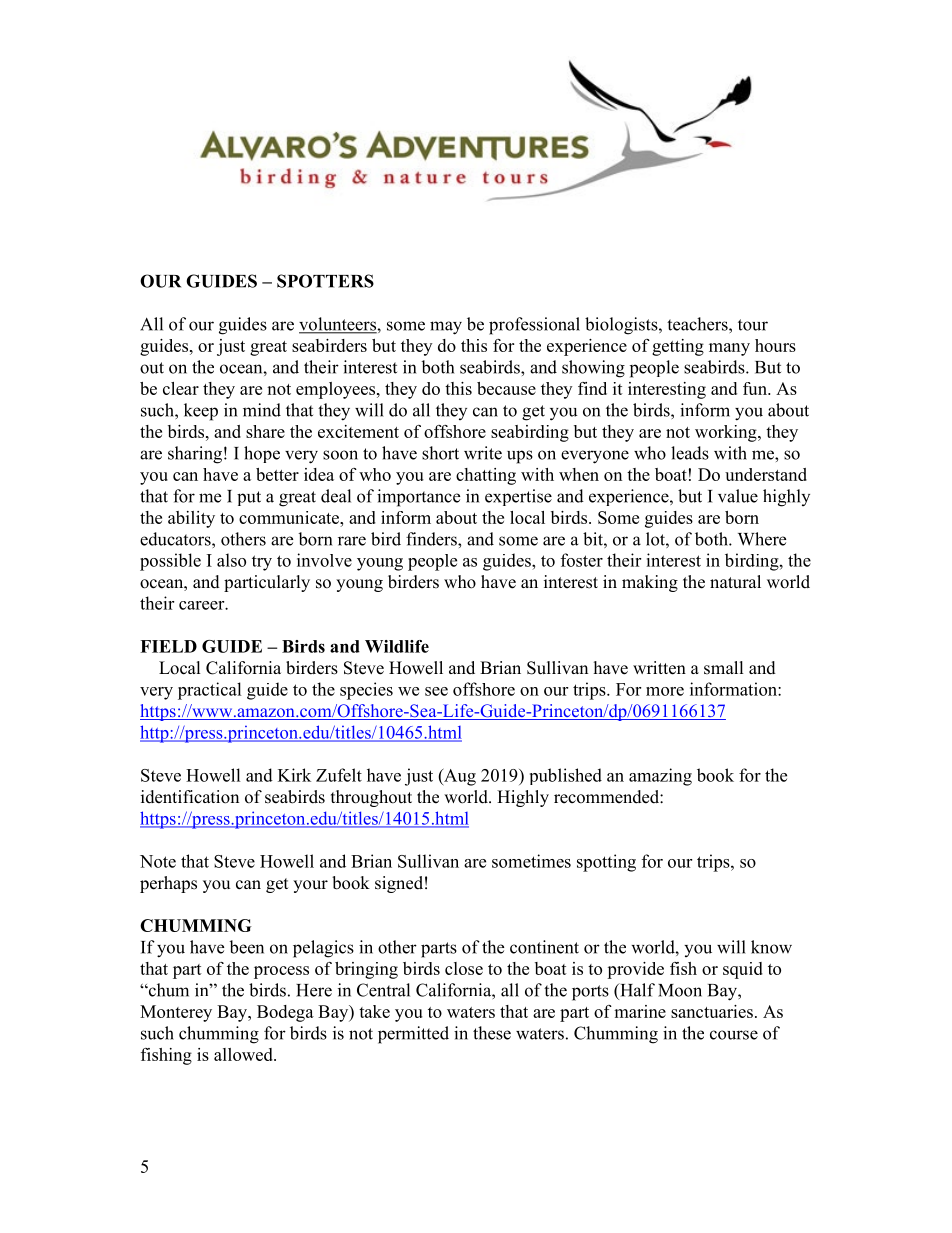 Image resolution: width=952 pixels, height=1233 pixels. What do you see at coordinates (190, 797) in the document?
I see `identification` at bounding box center [190, 797].
